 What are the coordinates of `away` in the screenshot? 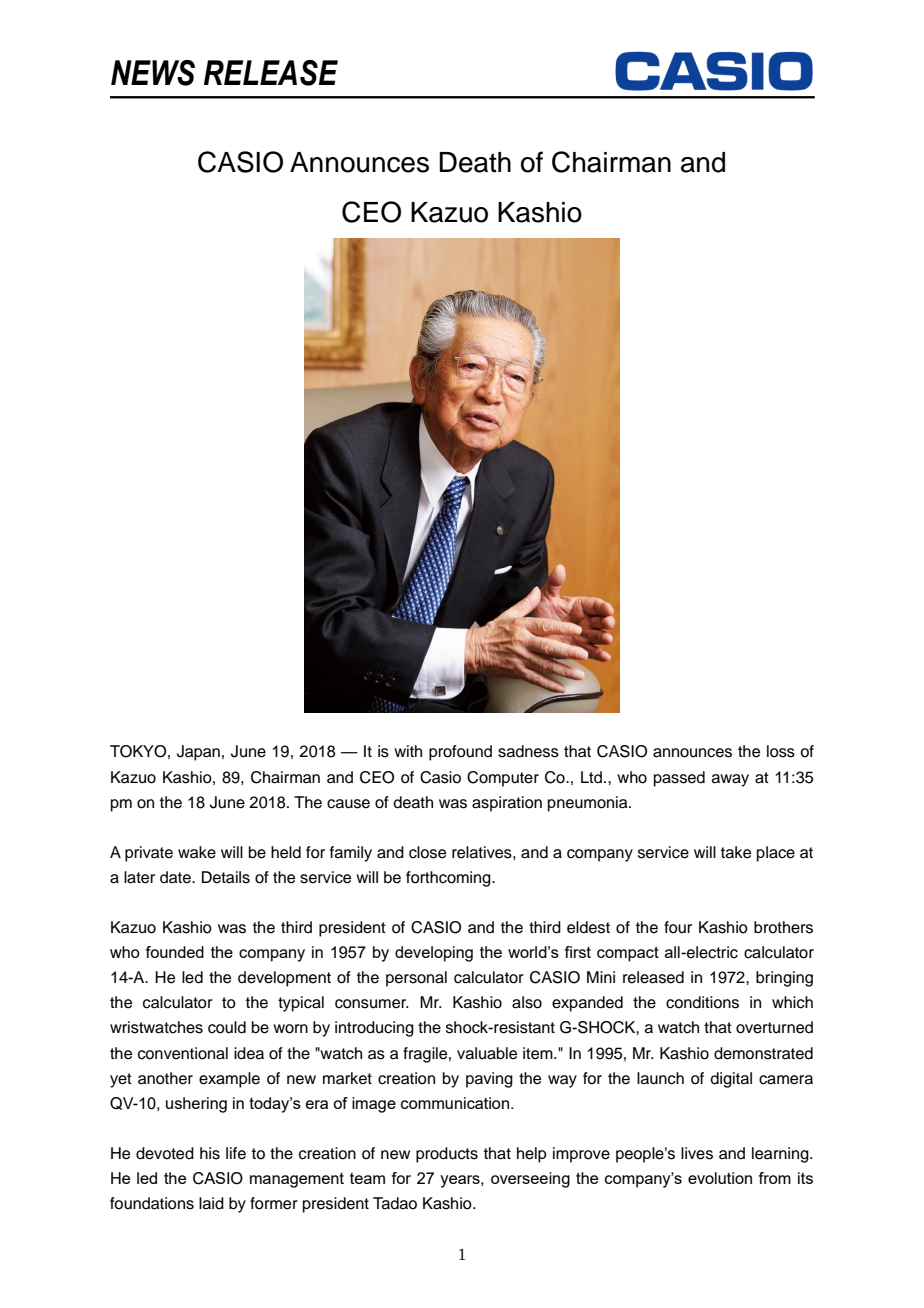 It's located at (730, 780).
